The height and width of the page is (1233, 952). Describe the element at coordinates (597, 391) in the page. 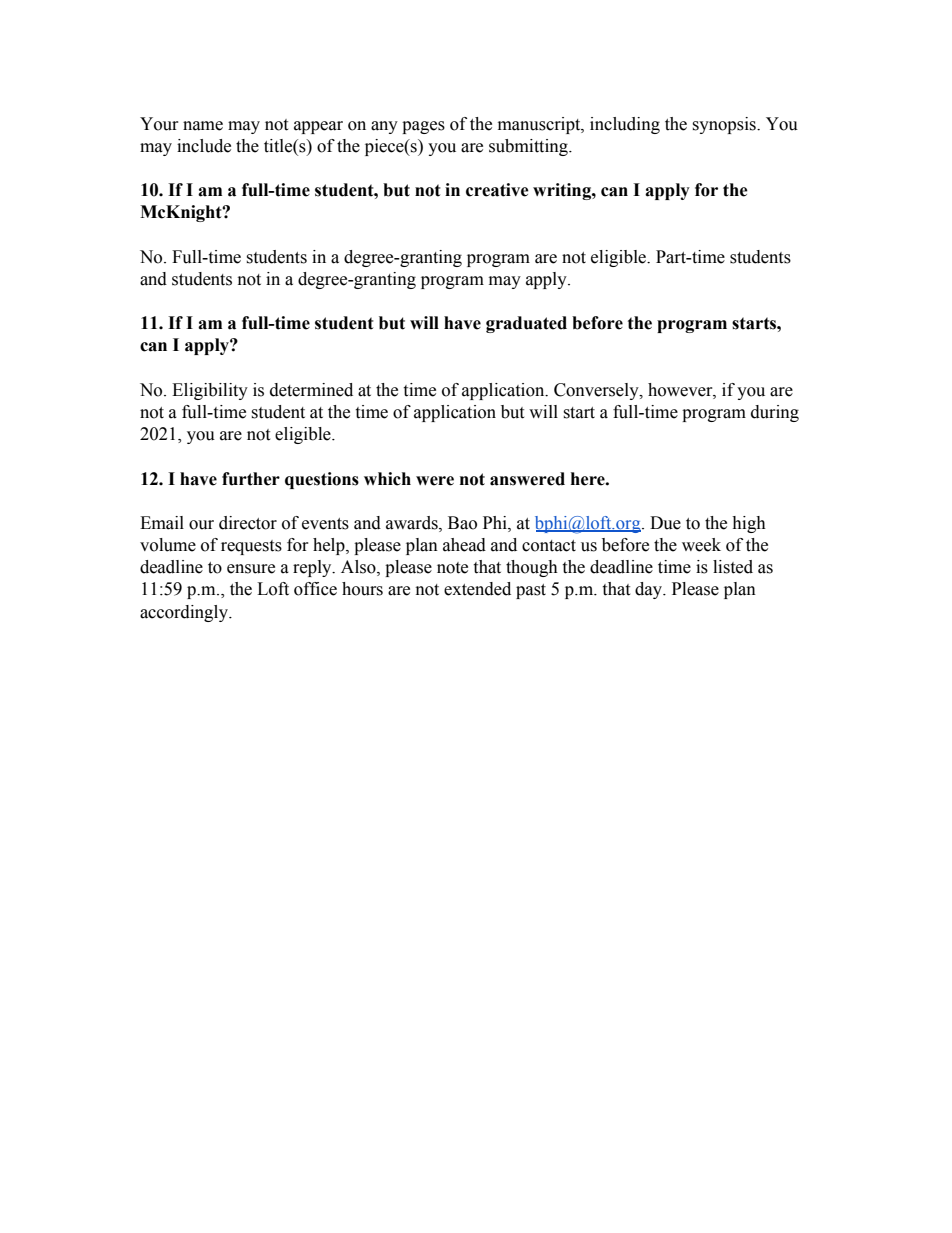

I see `Conversely` at that location.
